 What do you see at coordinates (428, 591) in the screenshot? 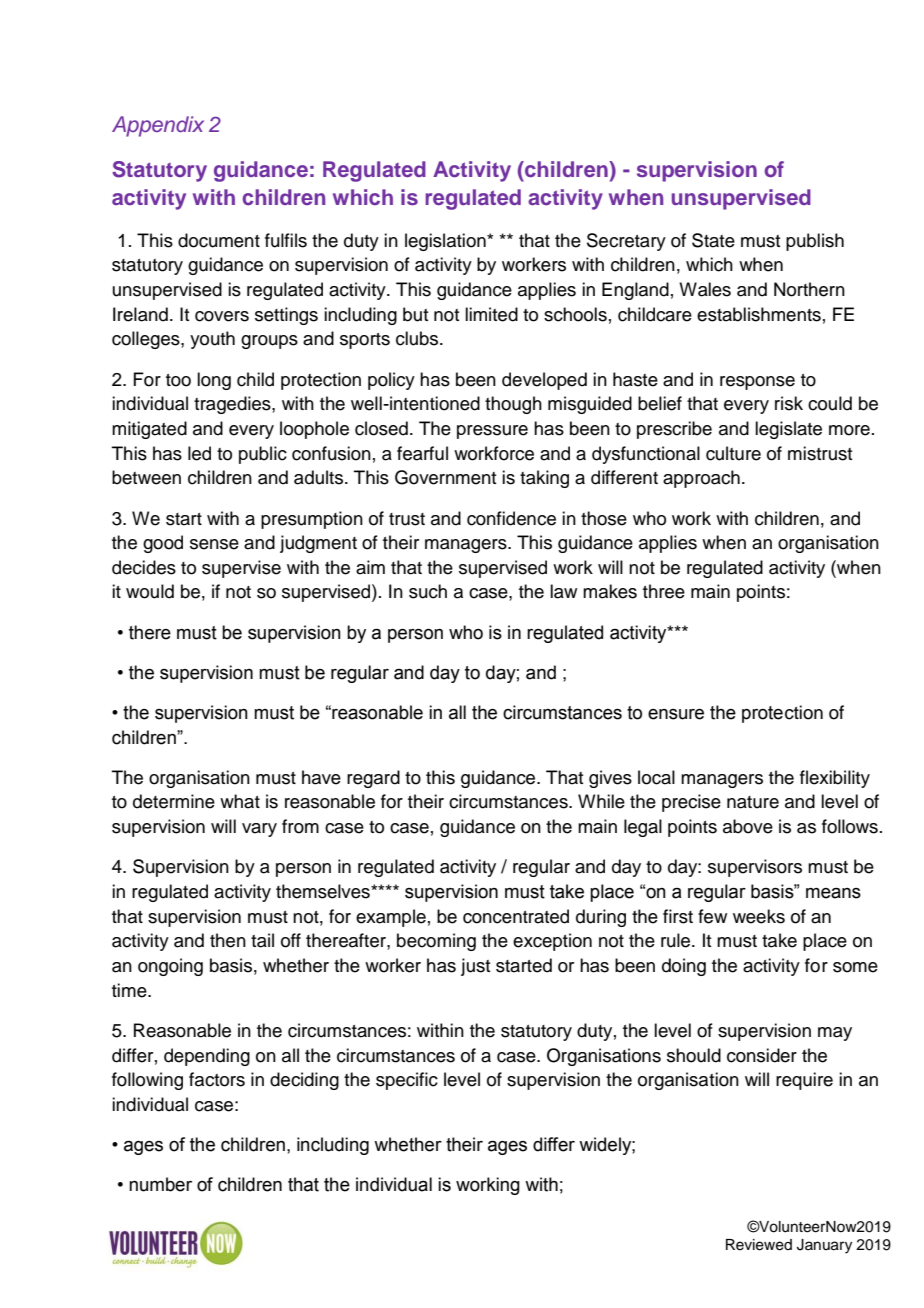
I see `such` at bounding box center [428, 591].
